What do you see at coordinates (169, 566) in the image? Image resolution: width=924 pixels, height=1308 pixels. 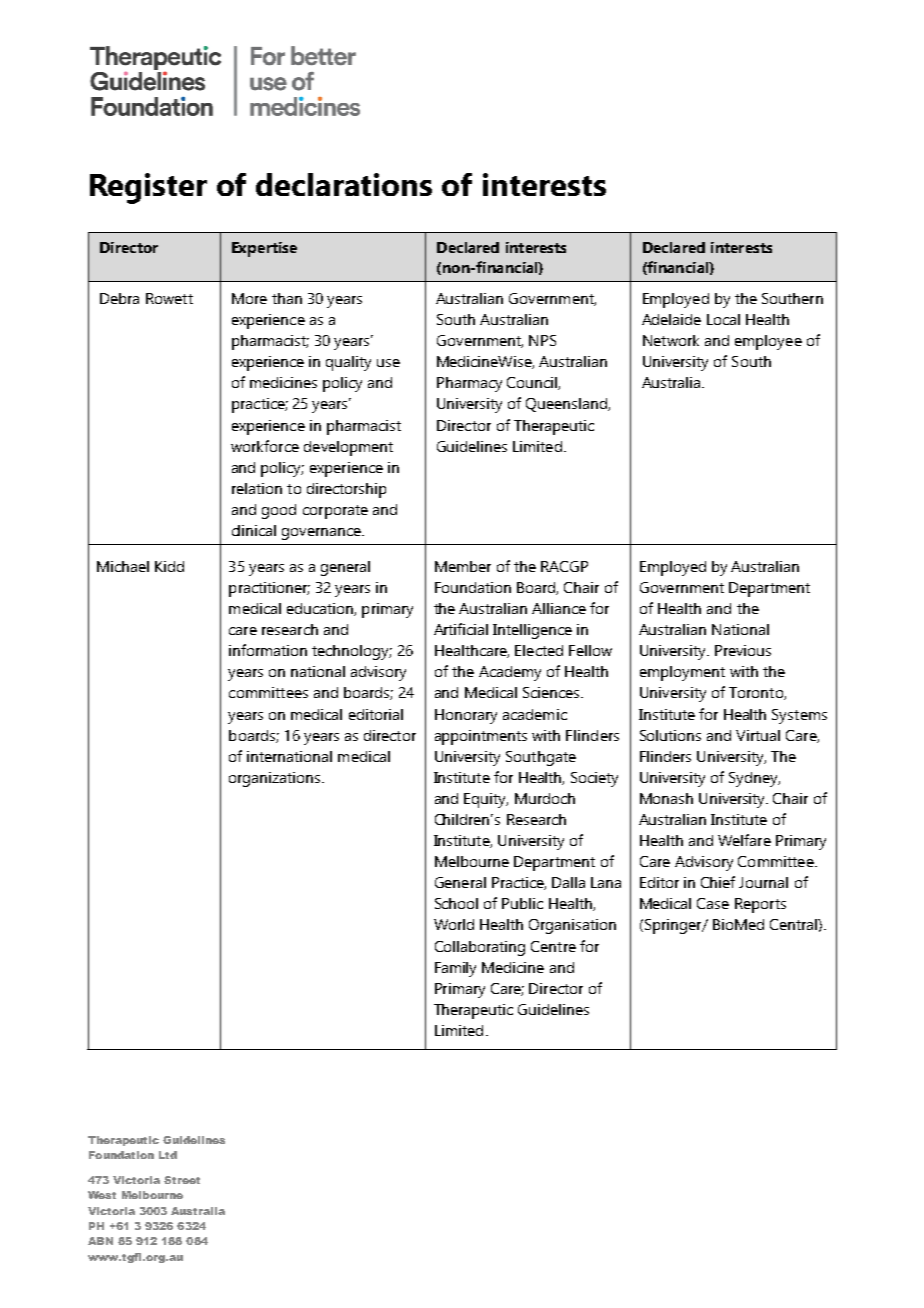 I see `Kidd` at bounding box center [169, 566].
